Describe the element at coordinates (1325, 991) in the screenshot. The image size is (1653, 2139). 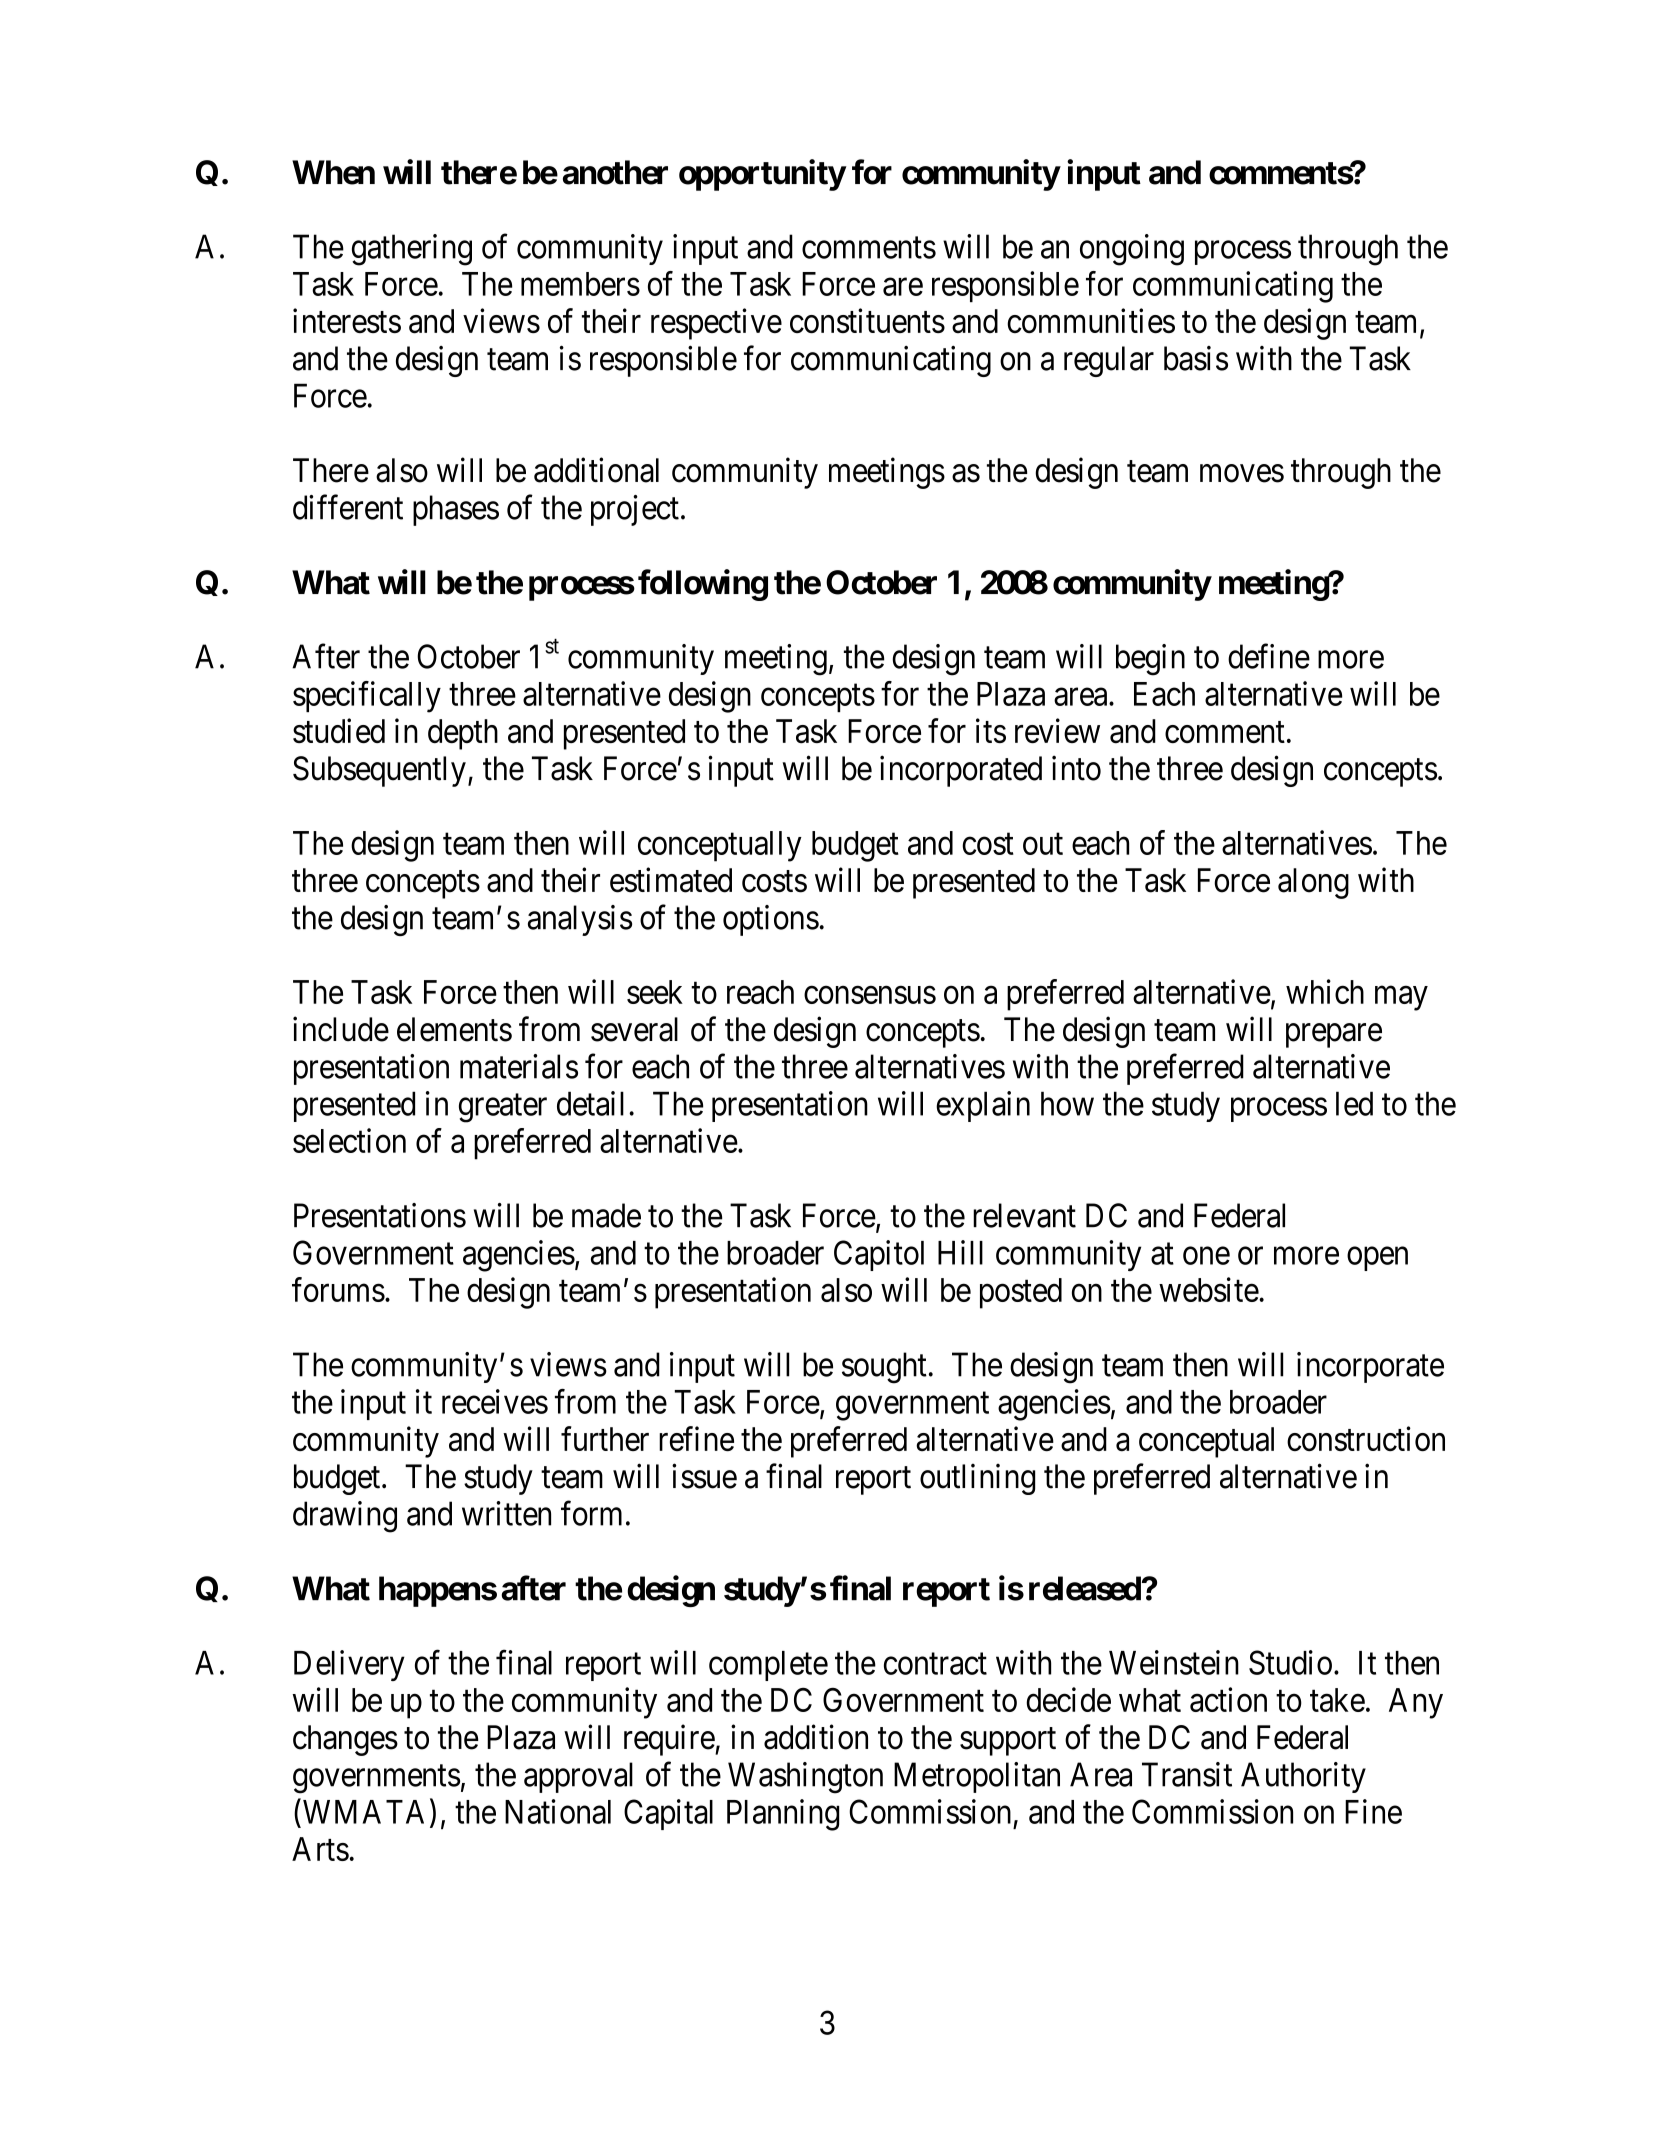
I see `which` at that location.
